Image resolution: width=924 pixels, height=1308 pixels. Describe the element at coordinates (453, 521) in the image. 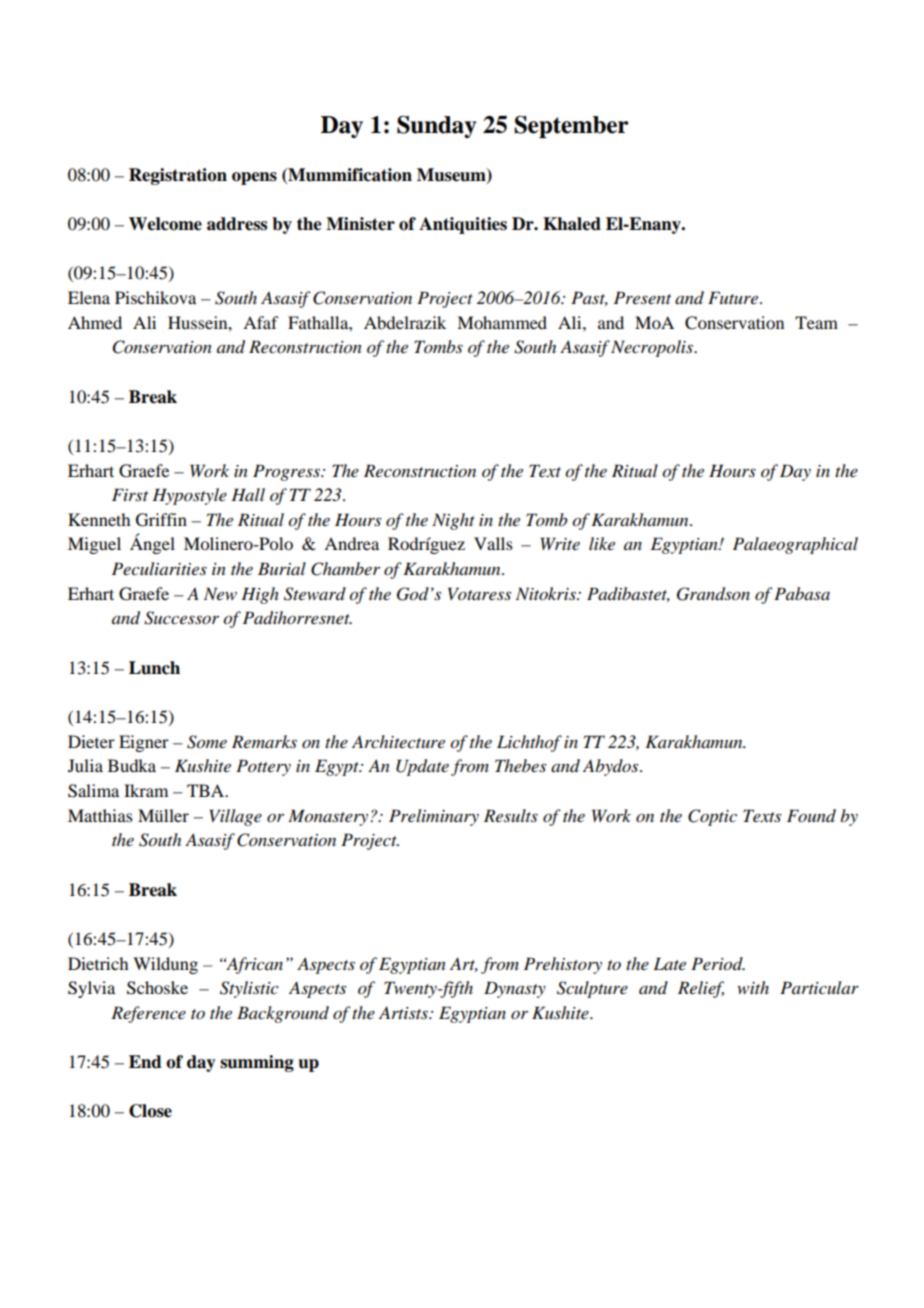

I see `Night` at that location.
